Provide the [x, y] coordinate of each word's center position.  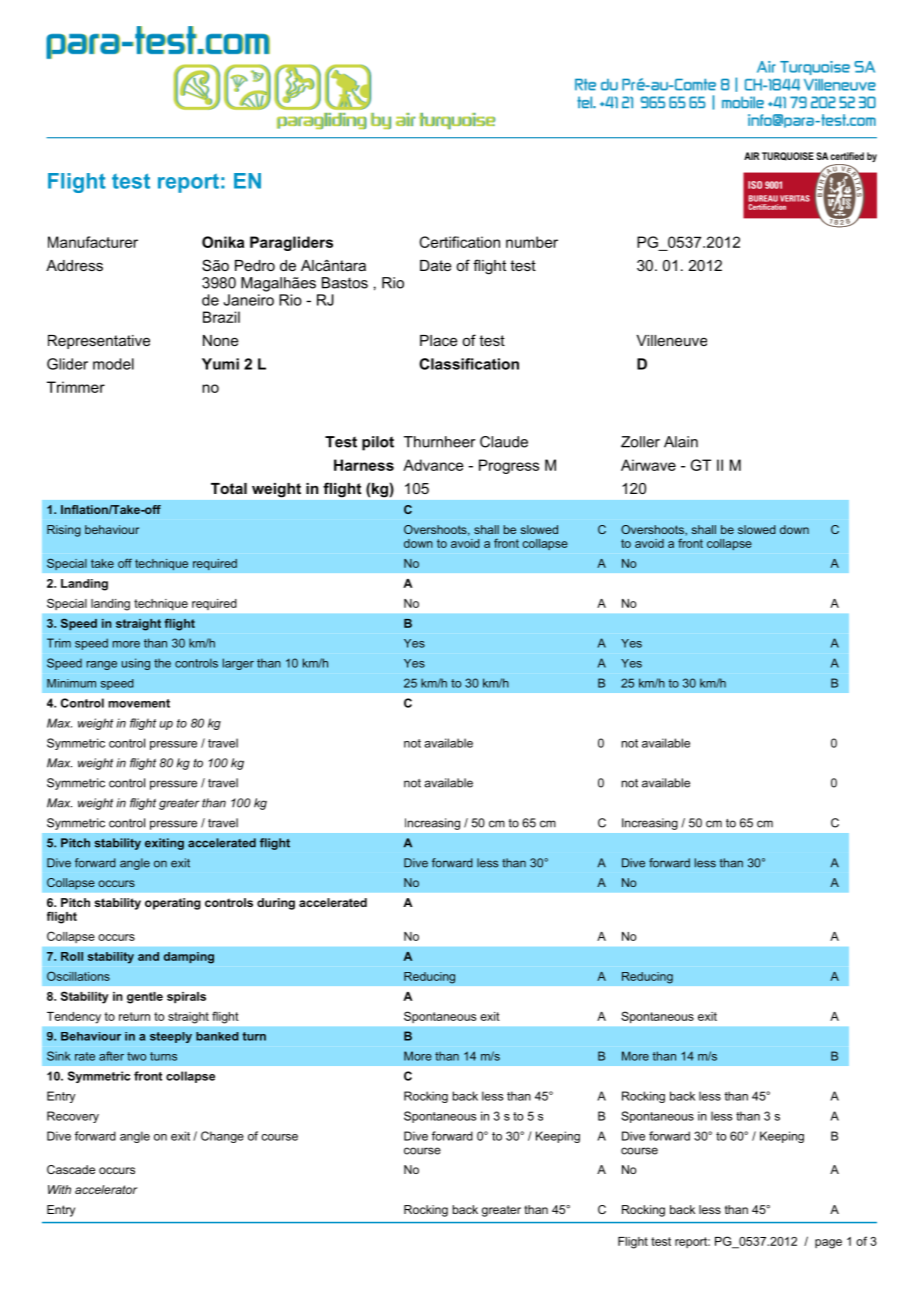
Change [222, 1137]
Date [436, 265]
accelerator [106, 1189]
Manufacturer [93, 242]
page [828, 1244]
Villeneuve [671, 340]
